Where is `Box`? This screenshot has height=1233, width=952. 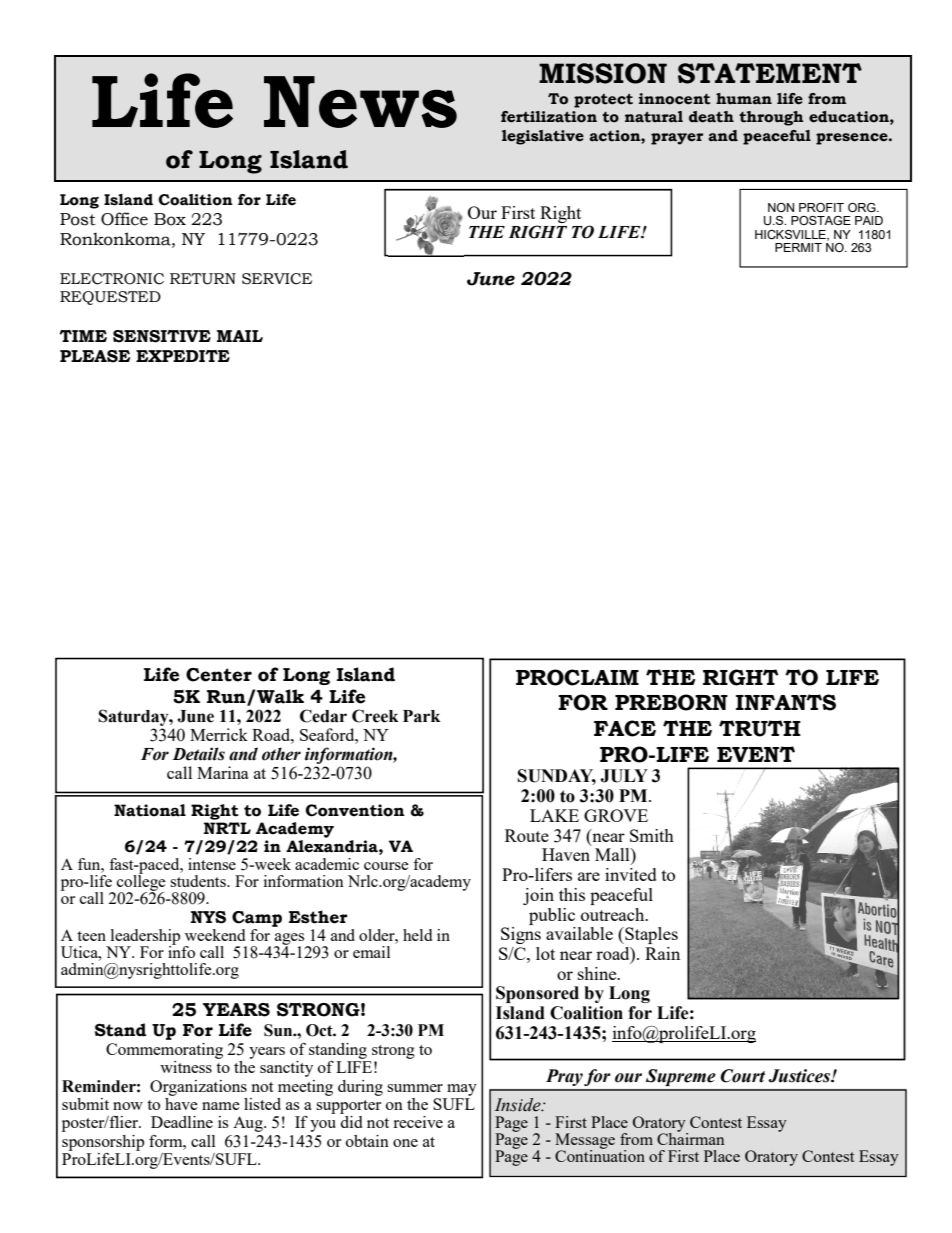 Box is located at coordinates (170, 219).
